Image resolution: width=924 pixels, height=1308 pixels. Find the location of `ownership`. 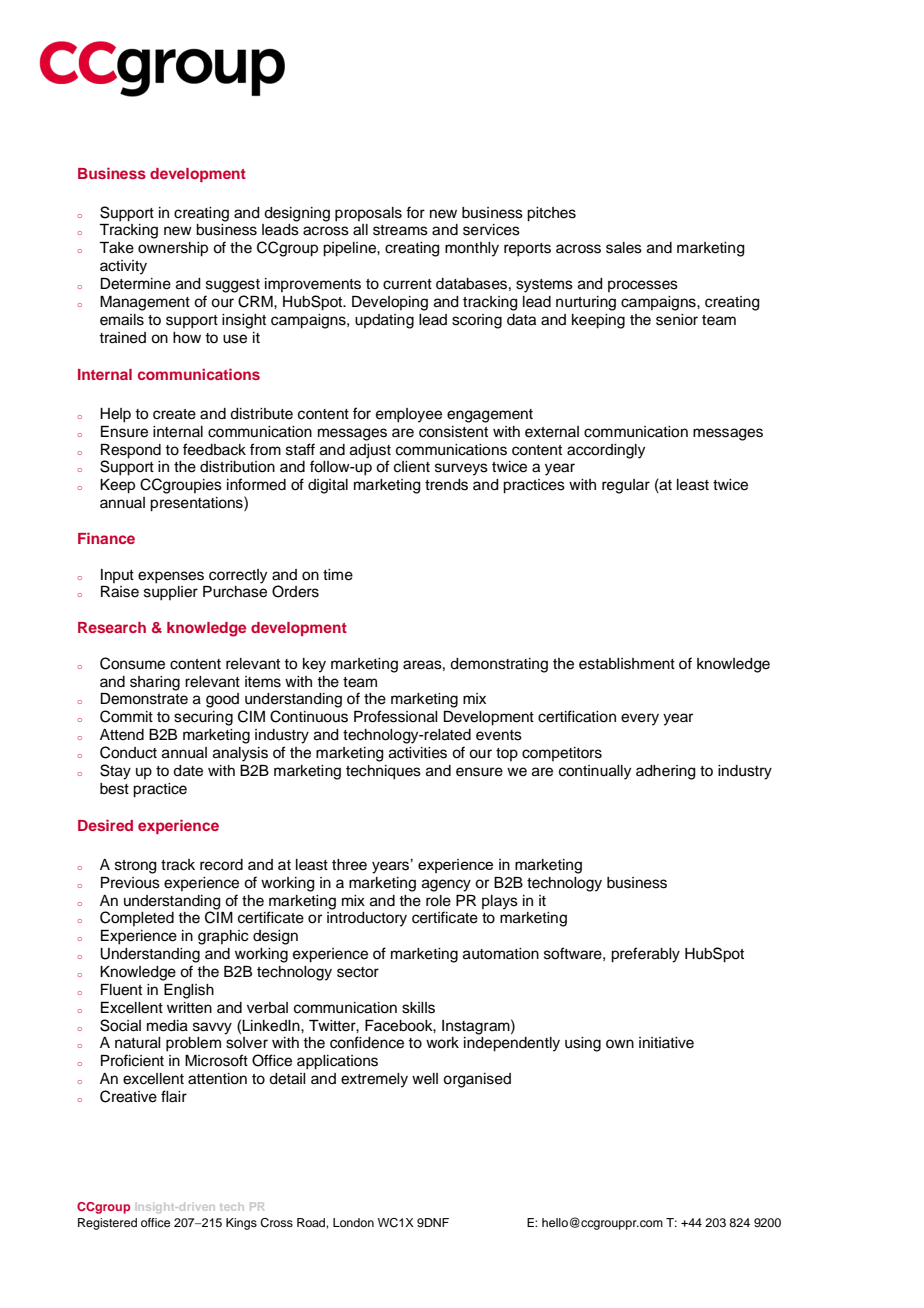

ownership is located at coordinates (173, 249).
